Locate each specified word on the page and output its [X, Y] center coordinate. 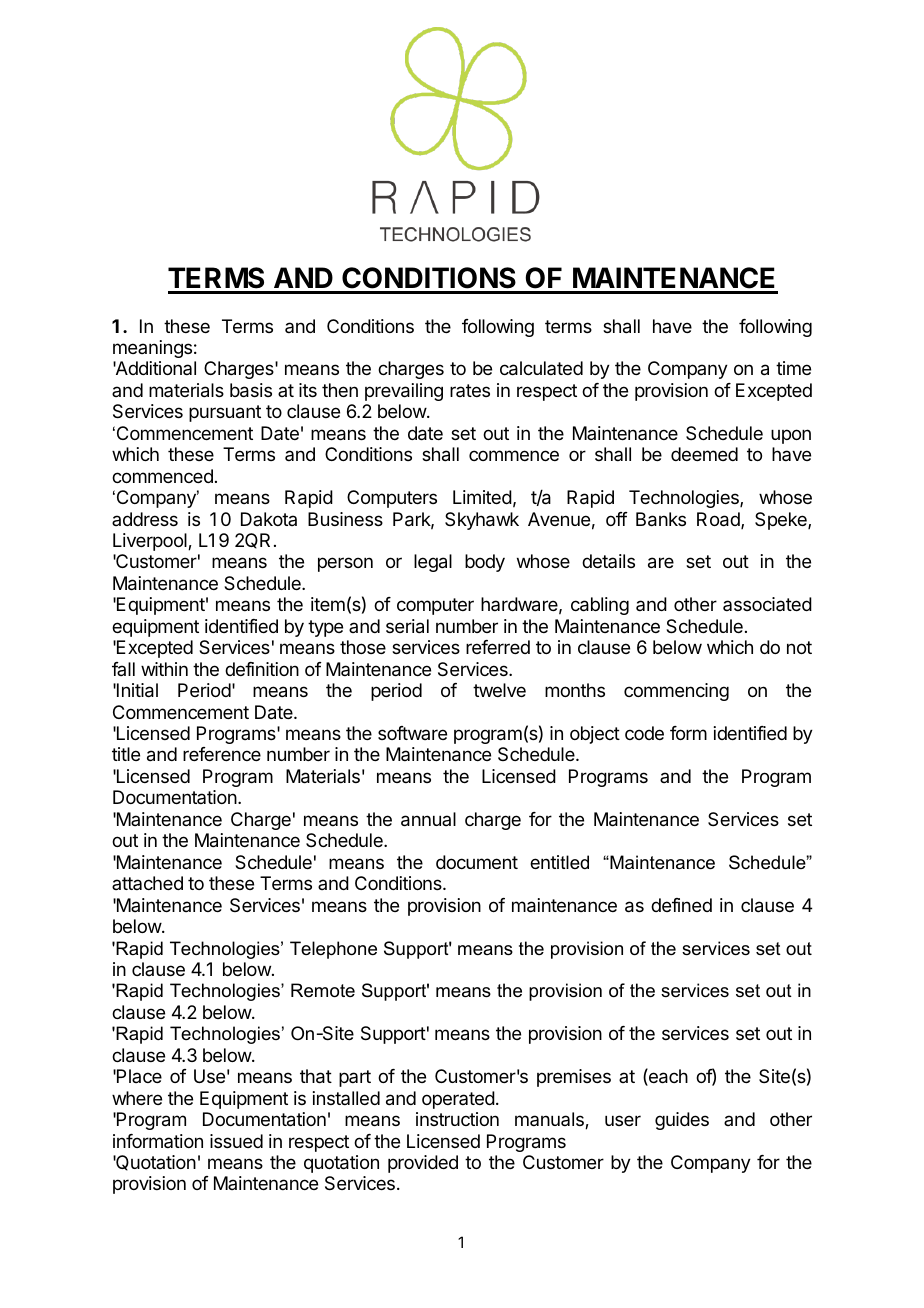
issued [236, 1141]
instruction [457, 1119]
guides [682, 1121]
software [412, 733]
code [644, 733]
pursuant [225, 413]
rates [470, 390]
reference [222, 754]
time [793, 368]
